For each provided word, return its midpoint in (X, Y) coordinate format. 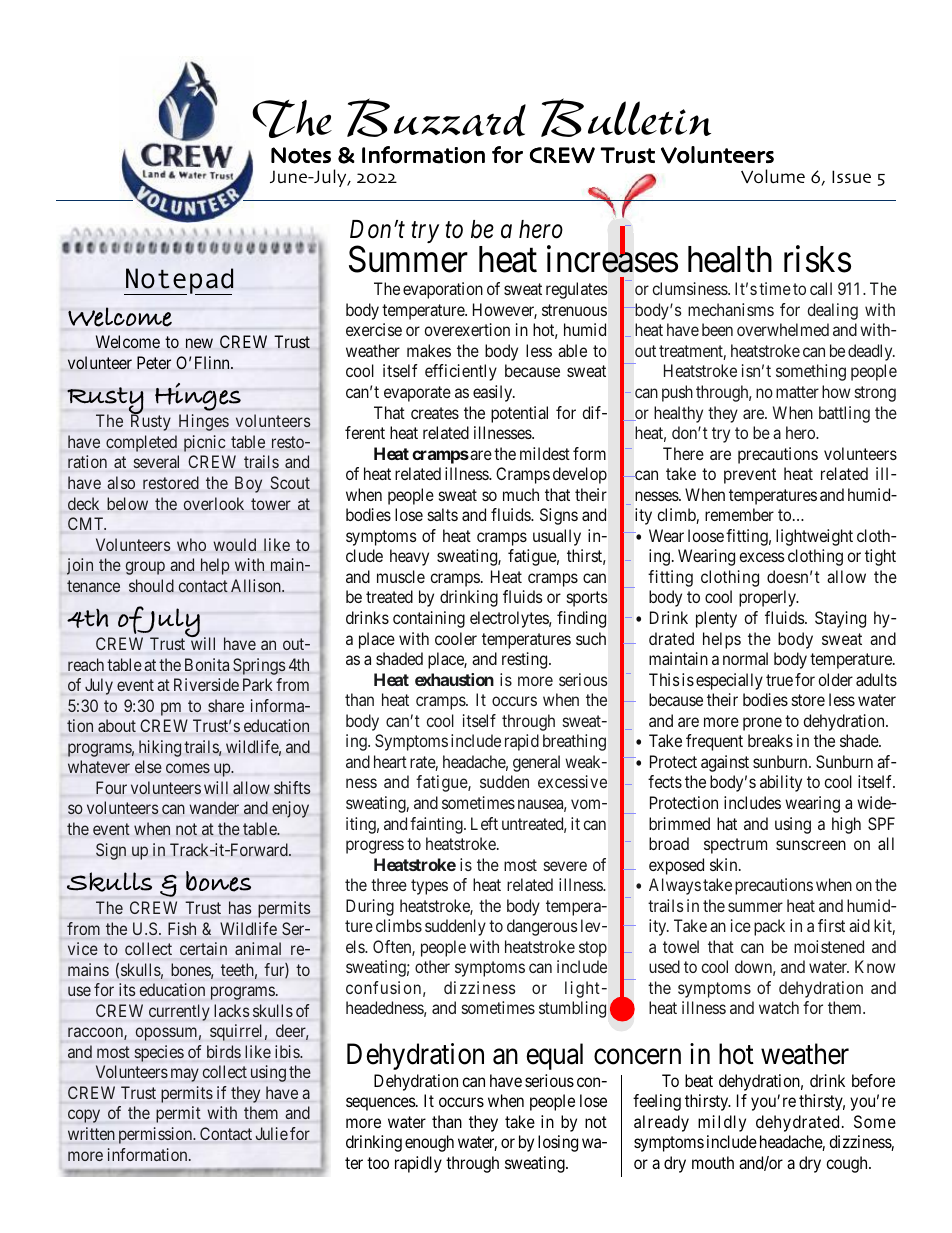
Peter (154, 363)
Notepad (178, 281)
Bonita (207, 664)
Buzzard (436, 117)
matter (797, 392)
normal (745, 658)
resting (526, 660)
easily (494, 393)
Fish (182, 928)
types (429, 887)
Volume (773, 176)
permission (157, 1135)
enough (429, 1143)
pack (769, 927)
